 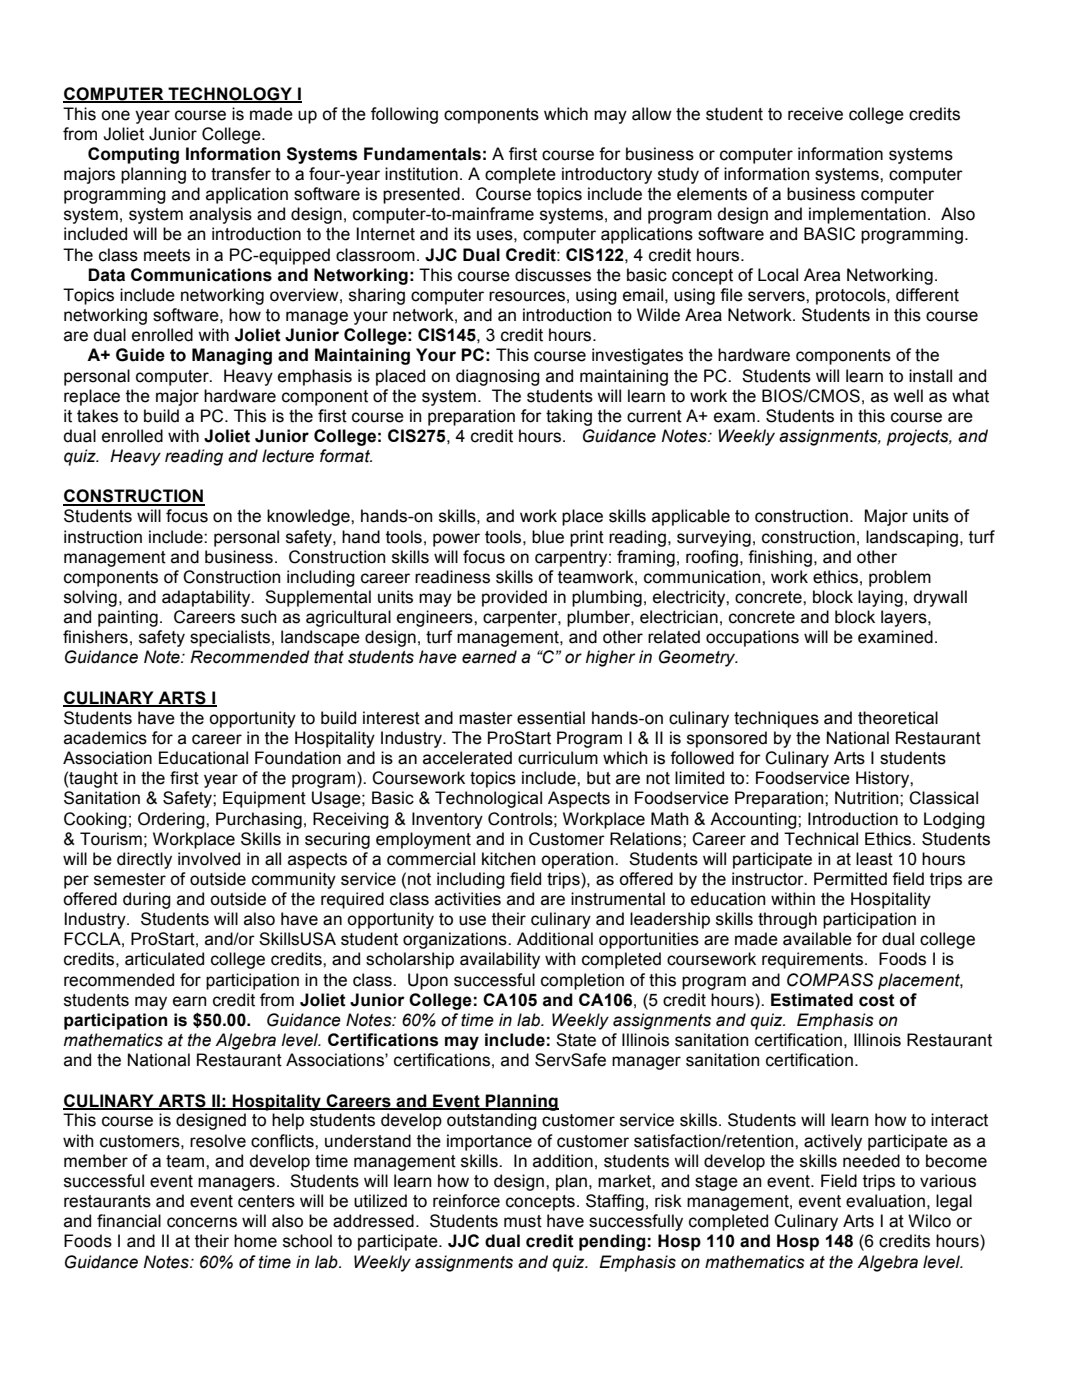 What do you see at coordinates (523, 1221) in the screenshot?
I see `must` at bounding box center [523, 1221].
